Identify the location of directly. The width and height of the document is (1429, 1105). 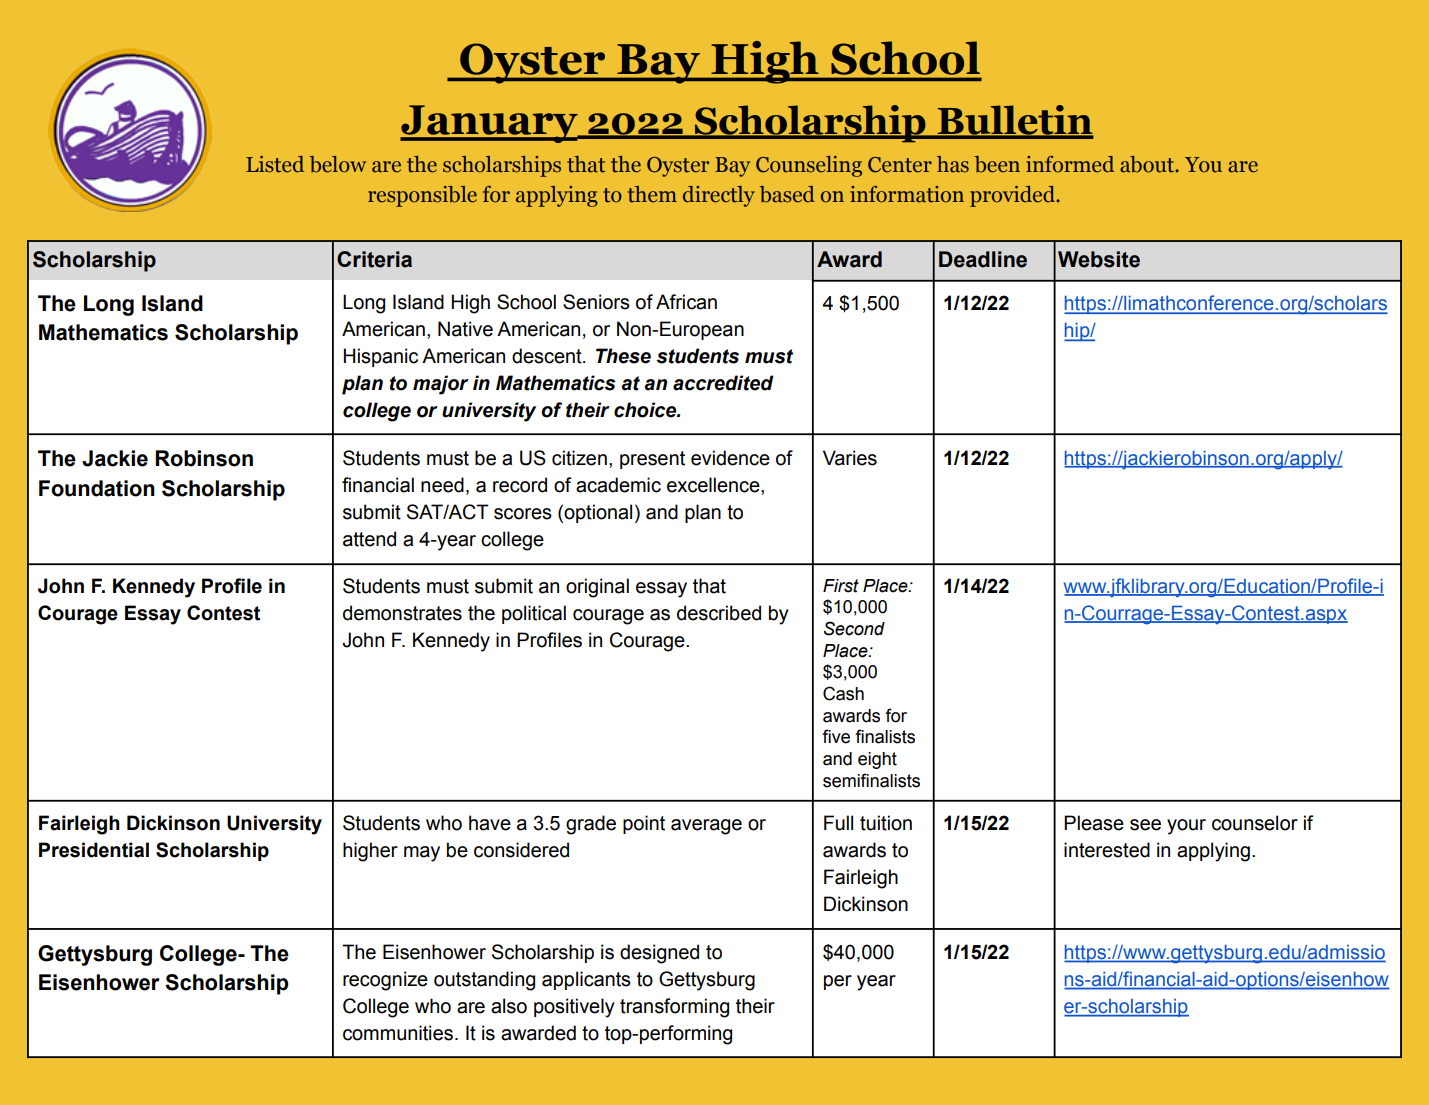
(719, 196).
